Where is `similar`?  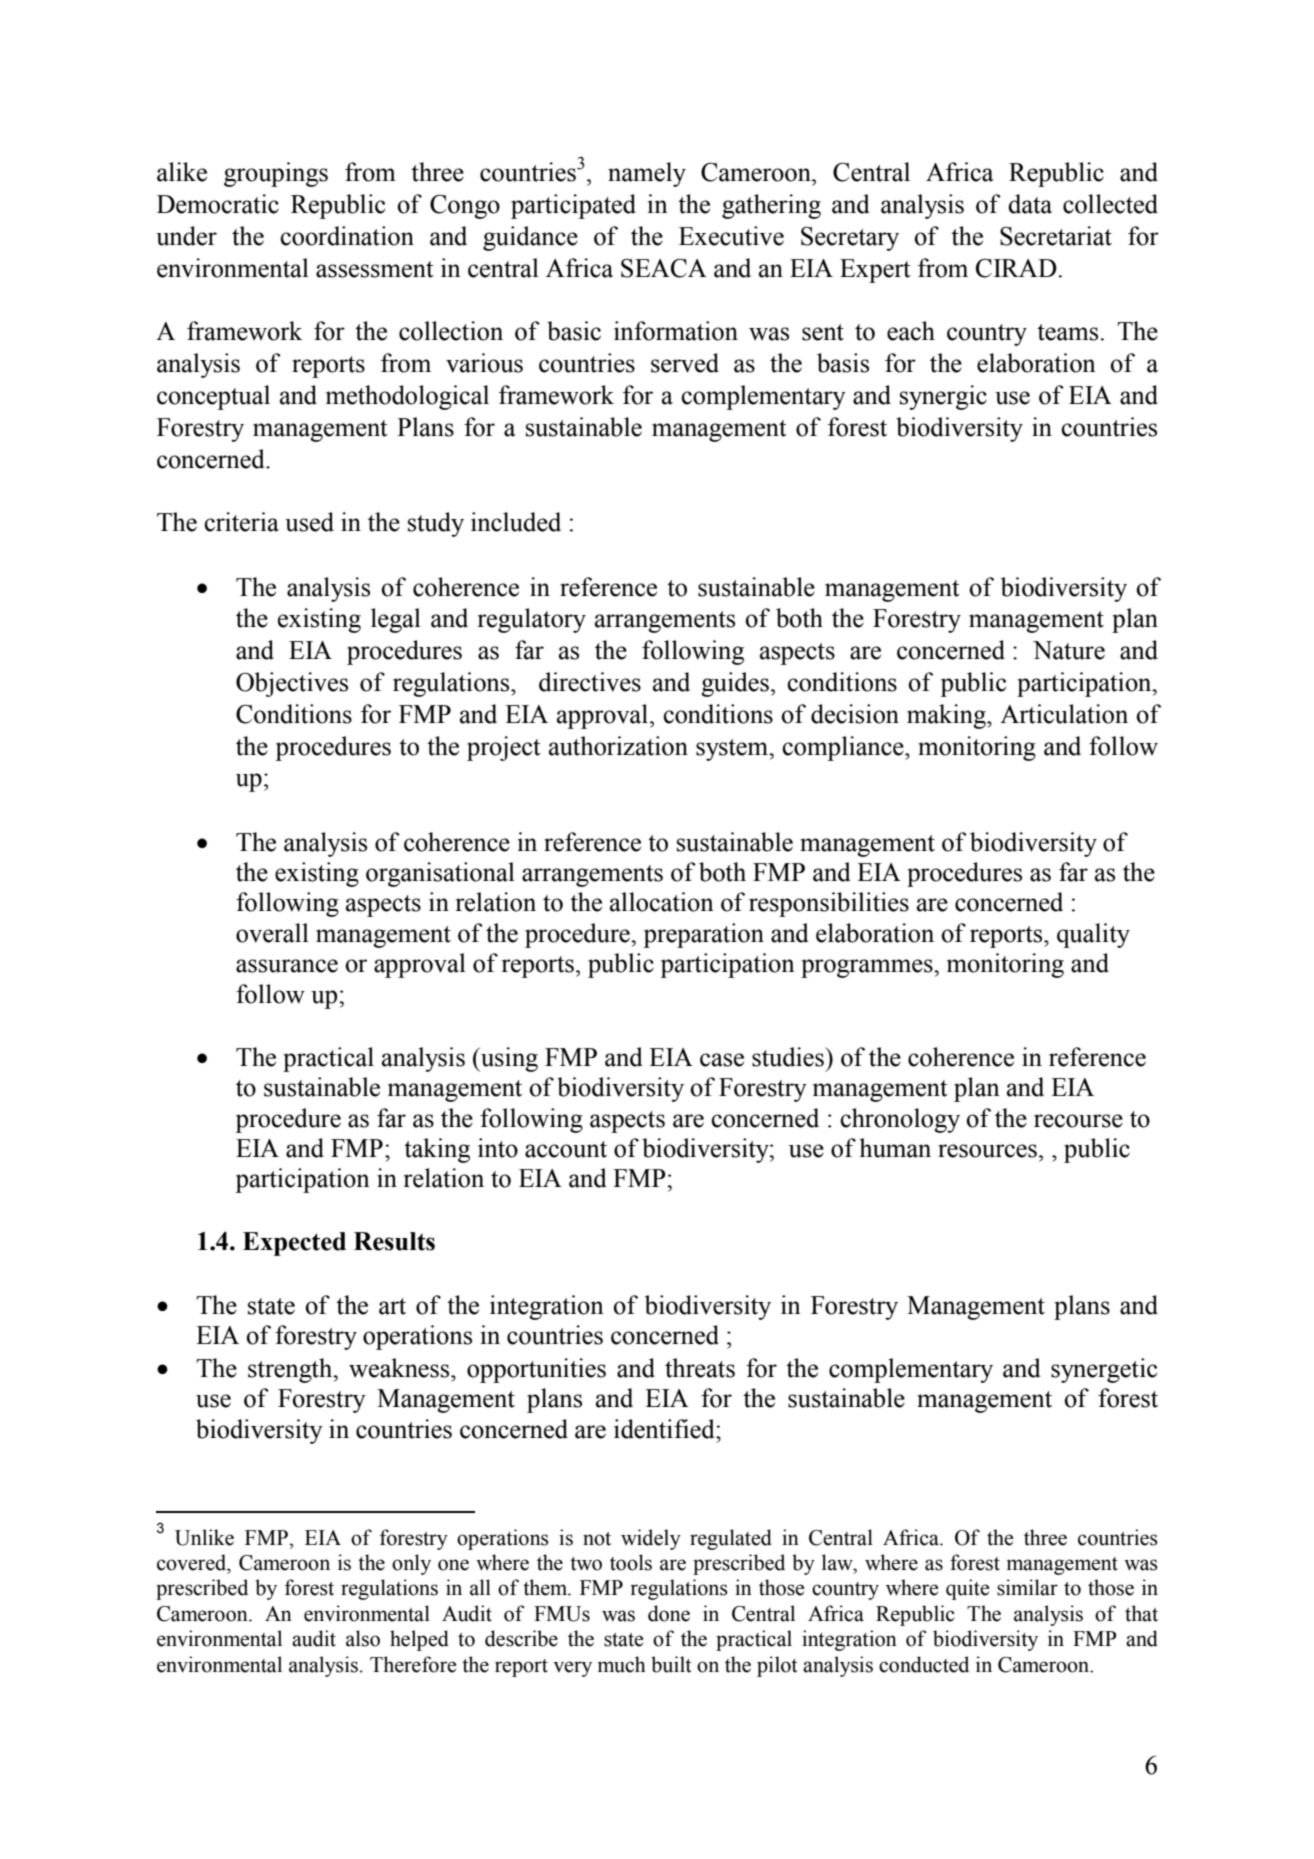 similar is located at coordinates (1027, 1587).
